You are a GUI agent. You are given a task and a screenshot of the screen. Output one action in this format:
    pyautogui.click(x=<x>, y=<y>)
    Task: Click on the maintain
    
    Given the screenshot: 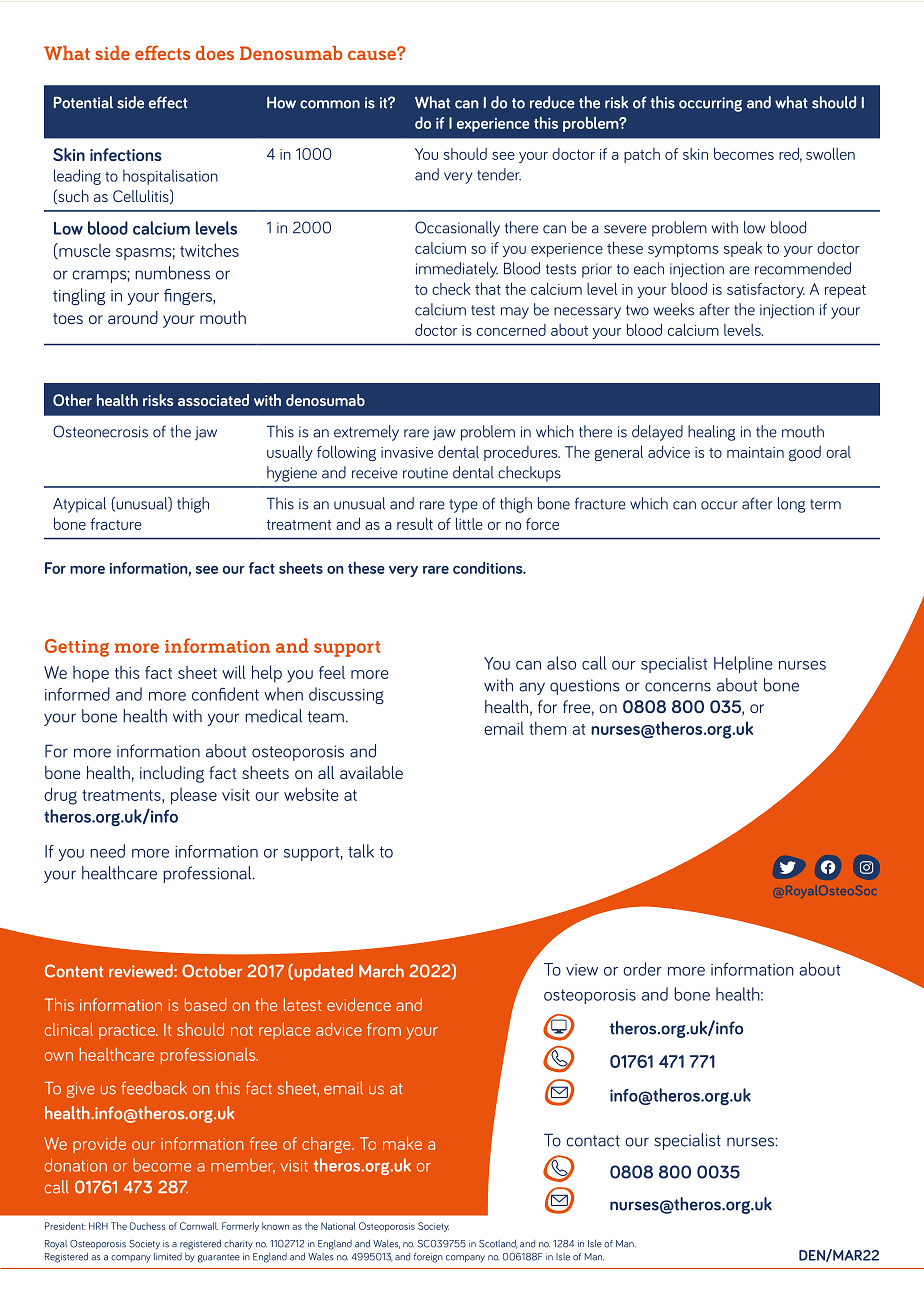 What is the action you would take?
    pyautogui.click(x=755, y=452)
